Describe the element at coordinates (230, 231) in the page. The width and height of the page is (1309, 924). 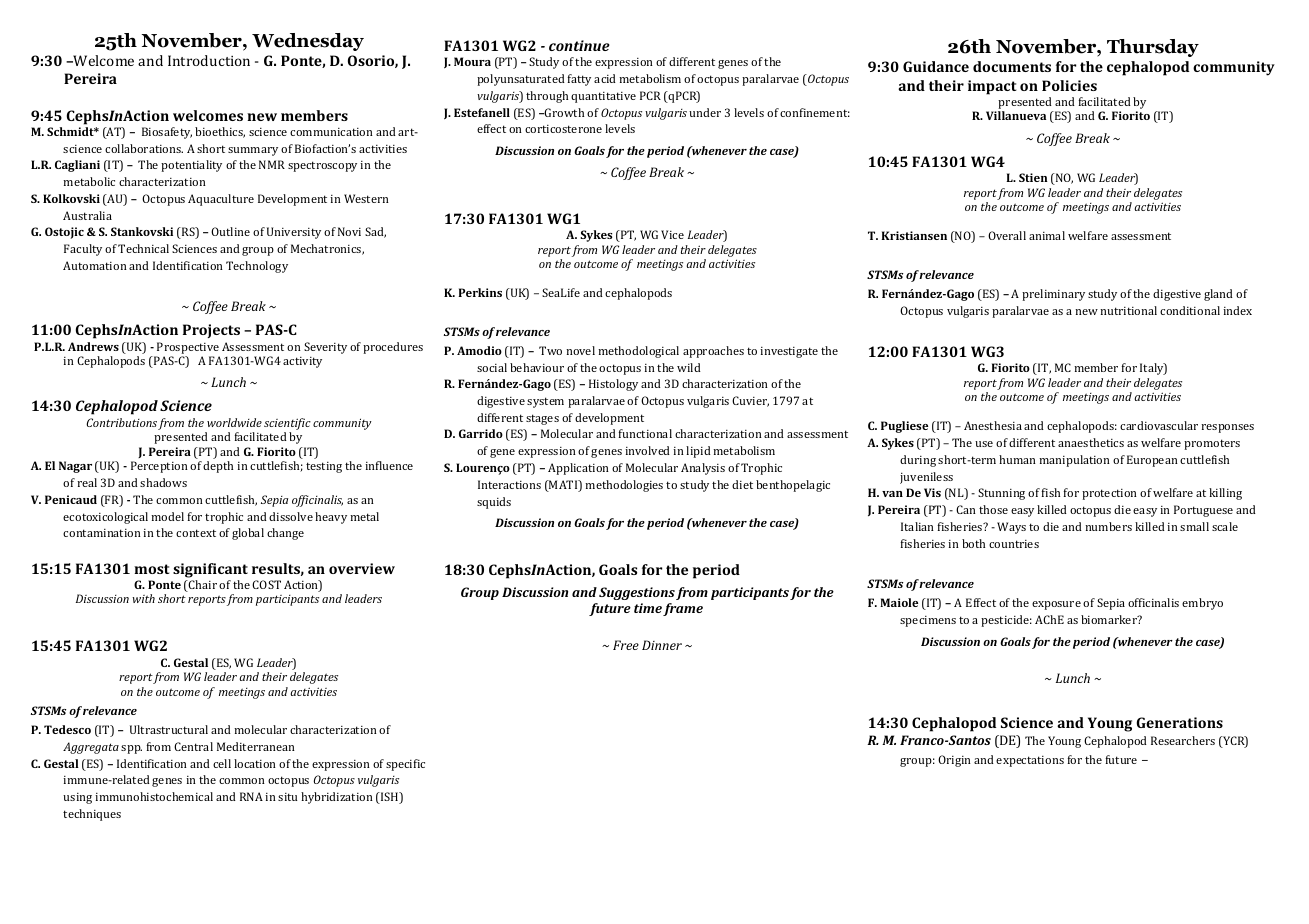
I see `Outline` at that location.
